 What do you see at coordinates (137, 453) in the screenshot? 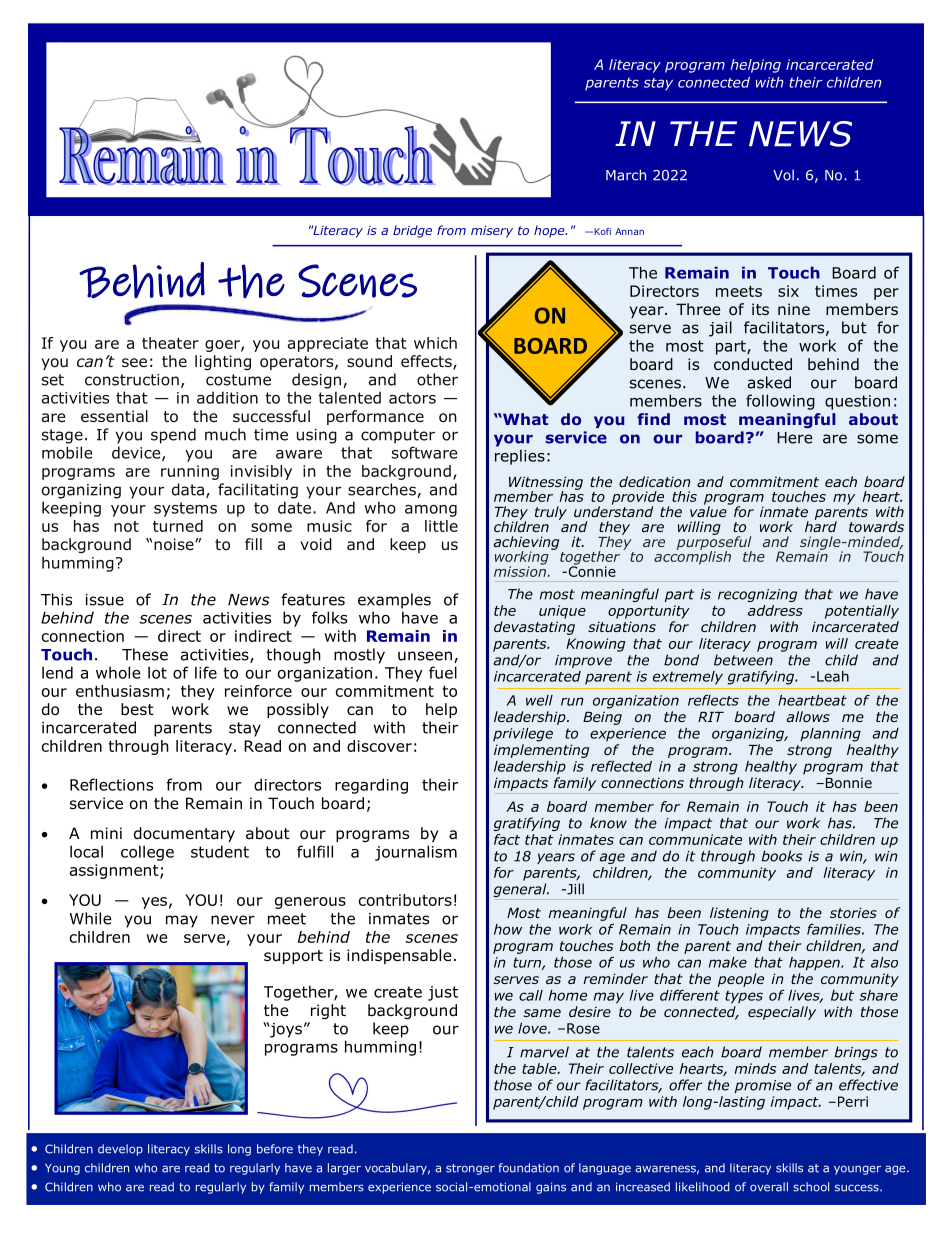
I see `device` at bounding box center [137, 453].
